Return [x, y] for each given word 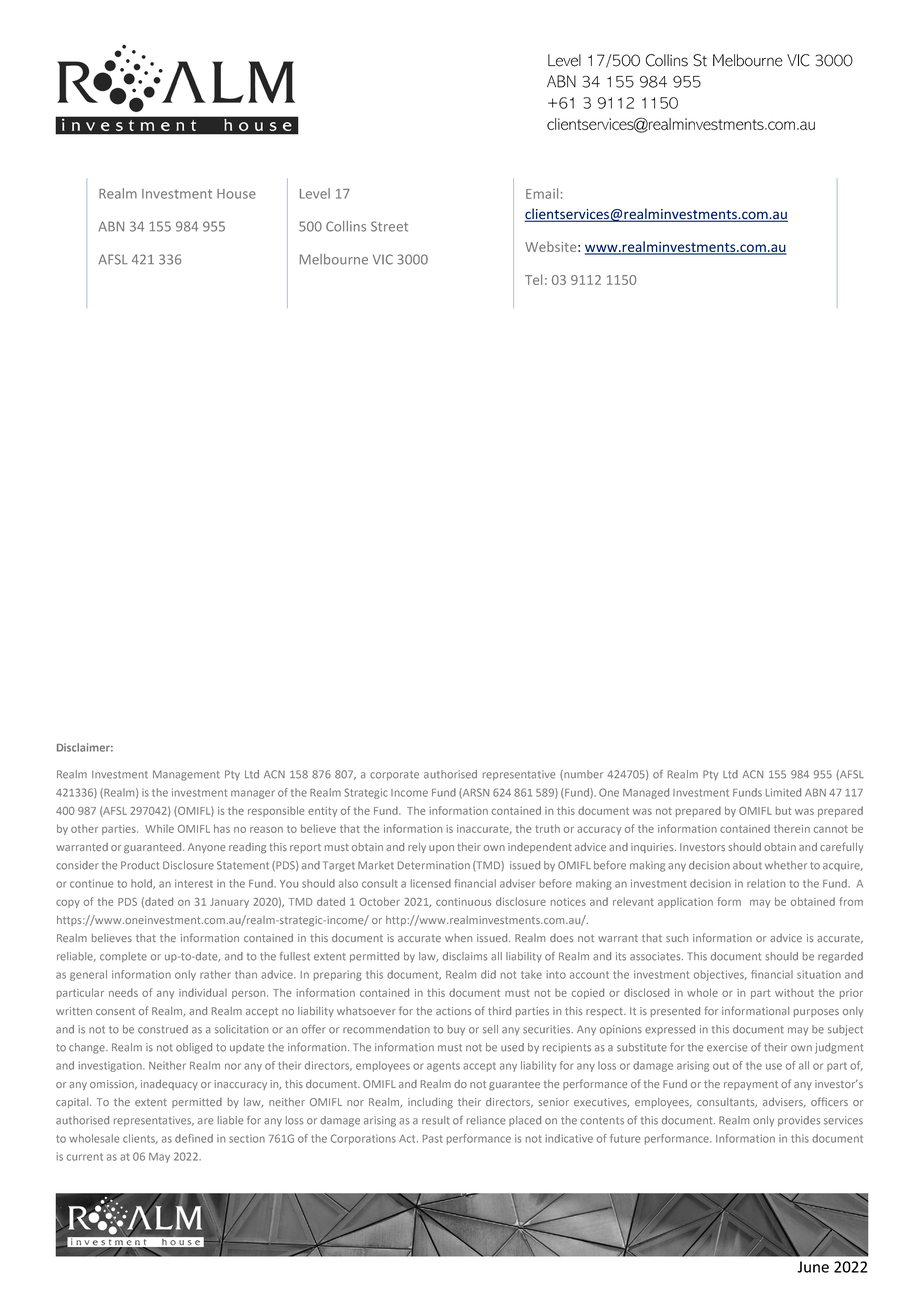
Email [542, 193]
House [236, 194]
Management [186, 775]
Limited [783, 792]
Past [433, 1139]
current [85, 1157]
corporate [394, 776]
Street [389, 226]
